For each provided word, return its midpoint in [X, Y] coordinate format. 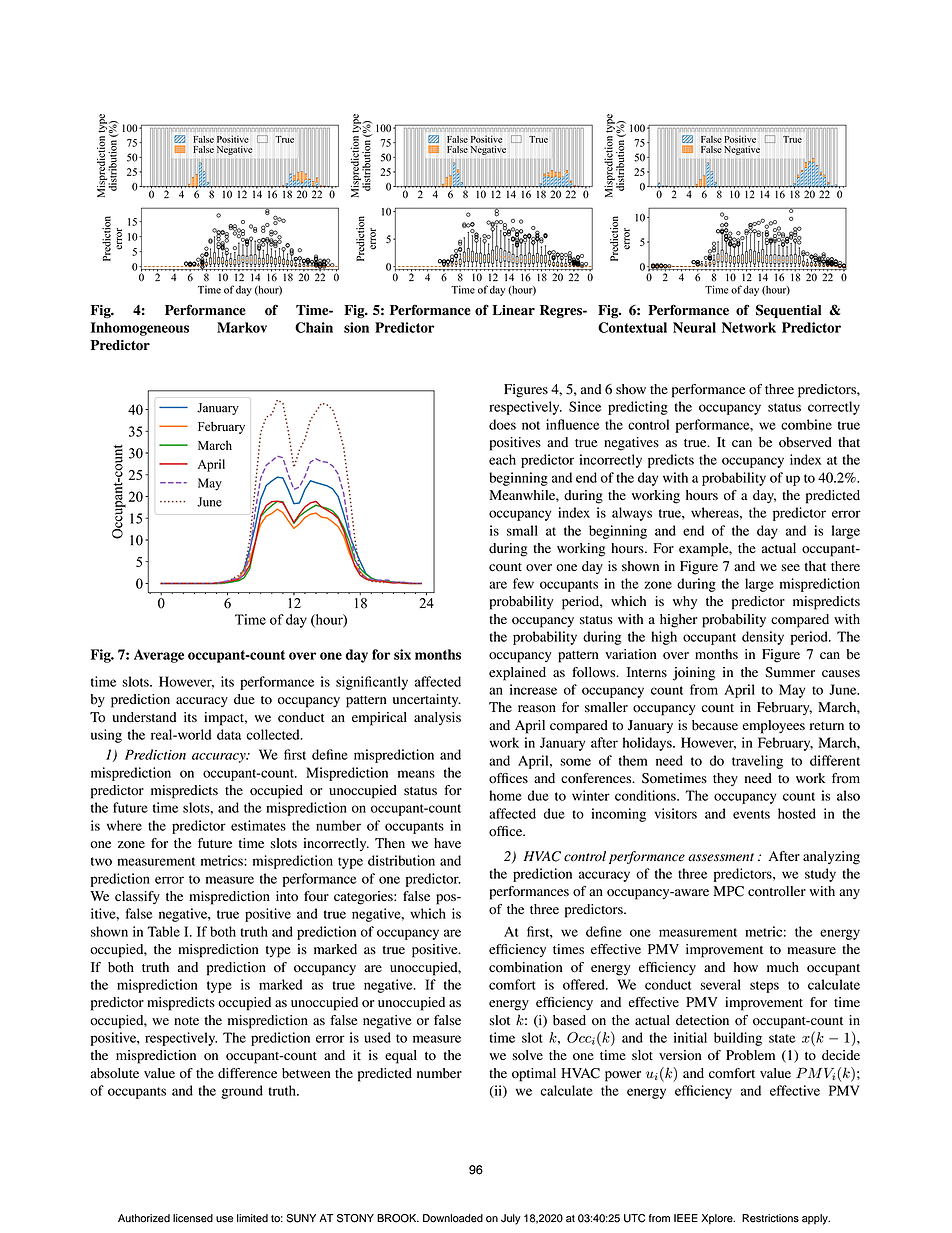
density [763, 638]
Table [163, 931]
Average [159, 656]
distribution [401, 860]
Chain [314, 327]
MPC [728, 891]
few [523, 583]
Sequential [788, 311]
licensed [193, 1218]
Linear [513, 310]
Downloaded [453, 1218]
